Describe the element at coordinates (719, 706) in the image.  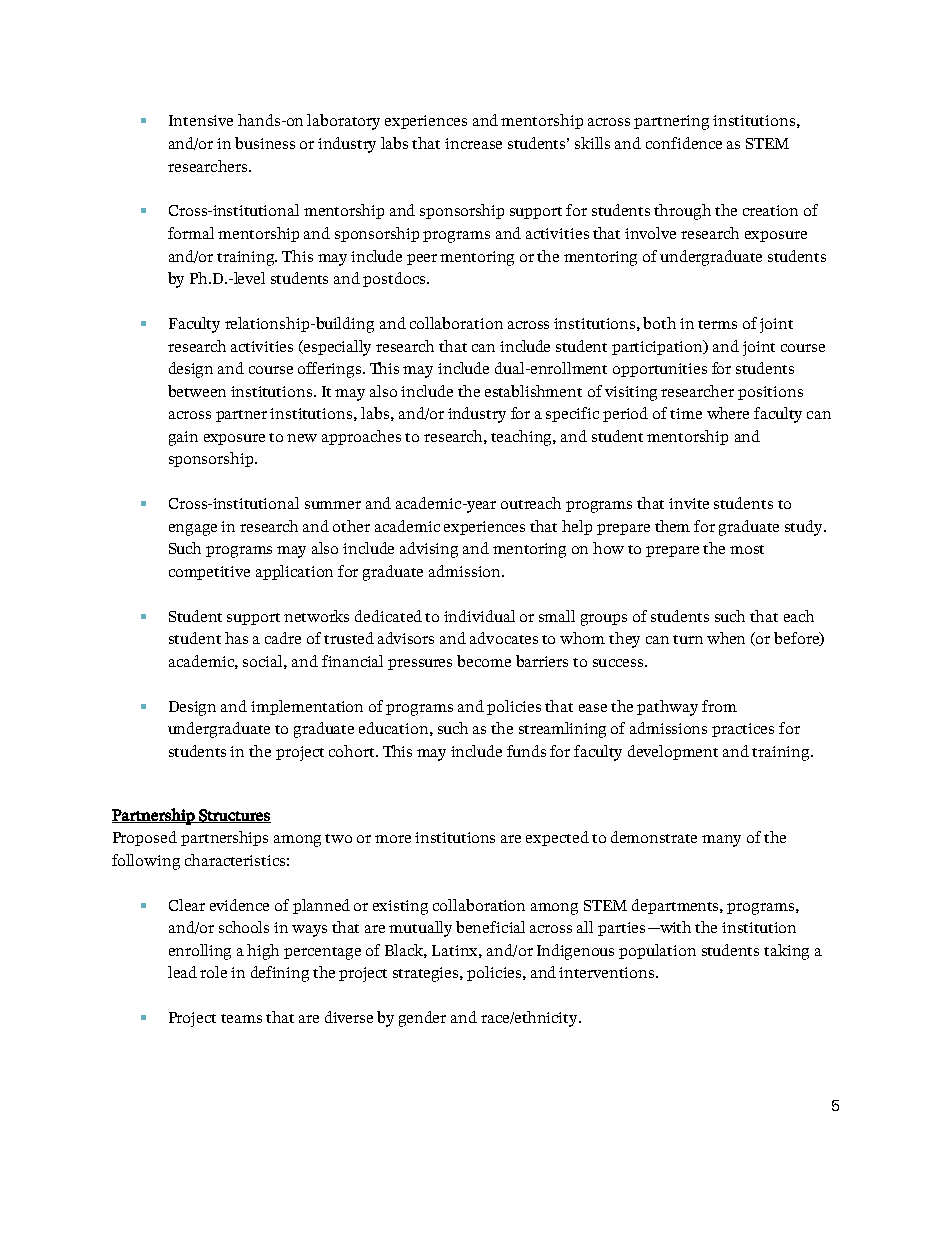
I see `from` at that location.
